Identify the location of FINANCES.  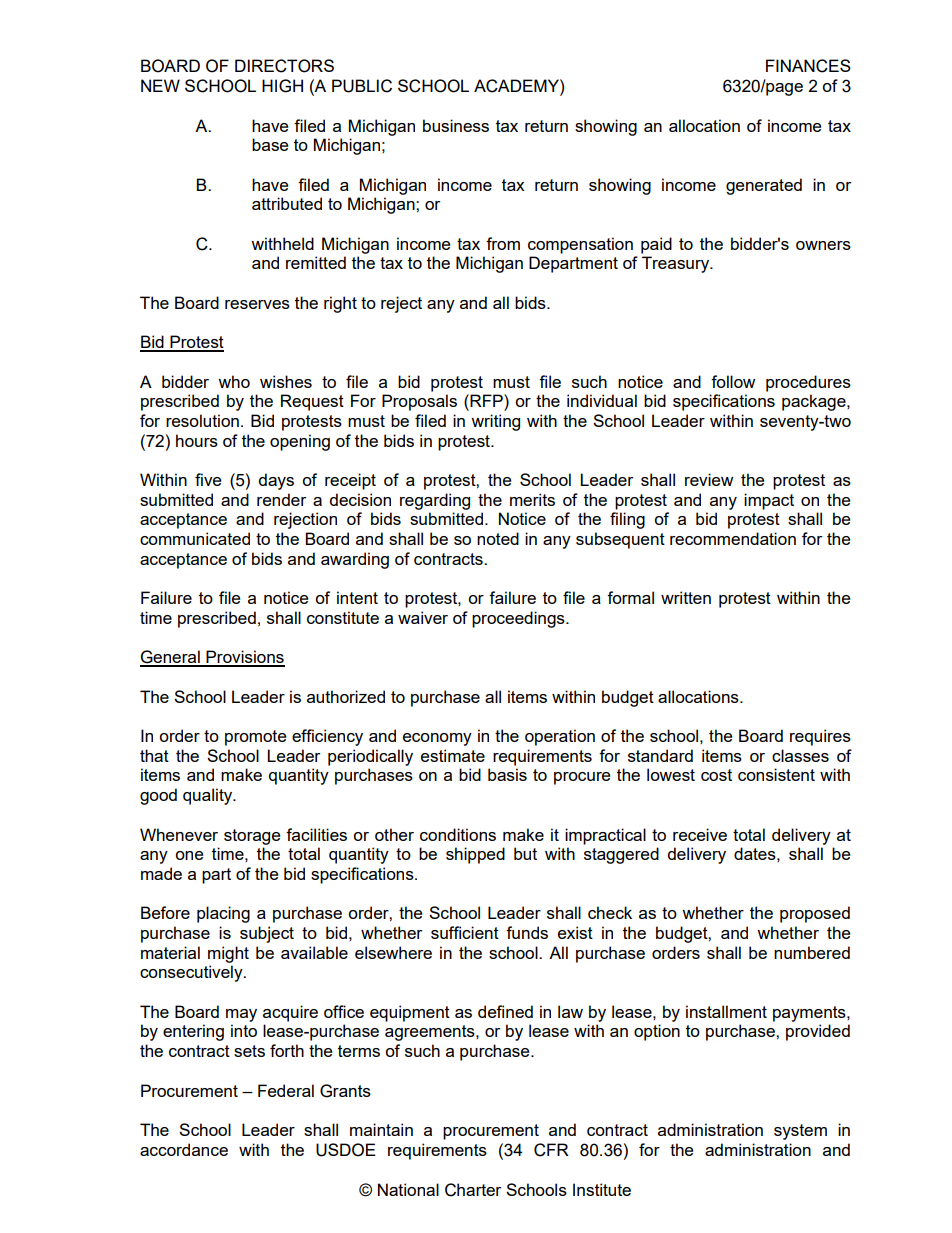
(808, 66).
